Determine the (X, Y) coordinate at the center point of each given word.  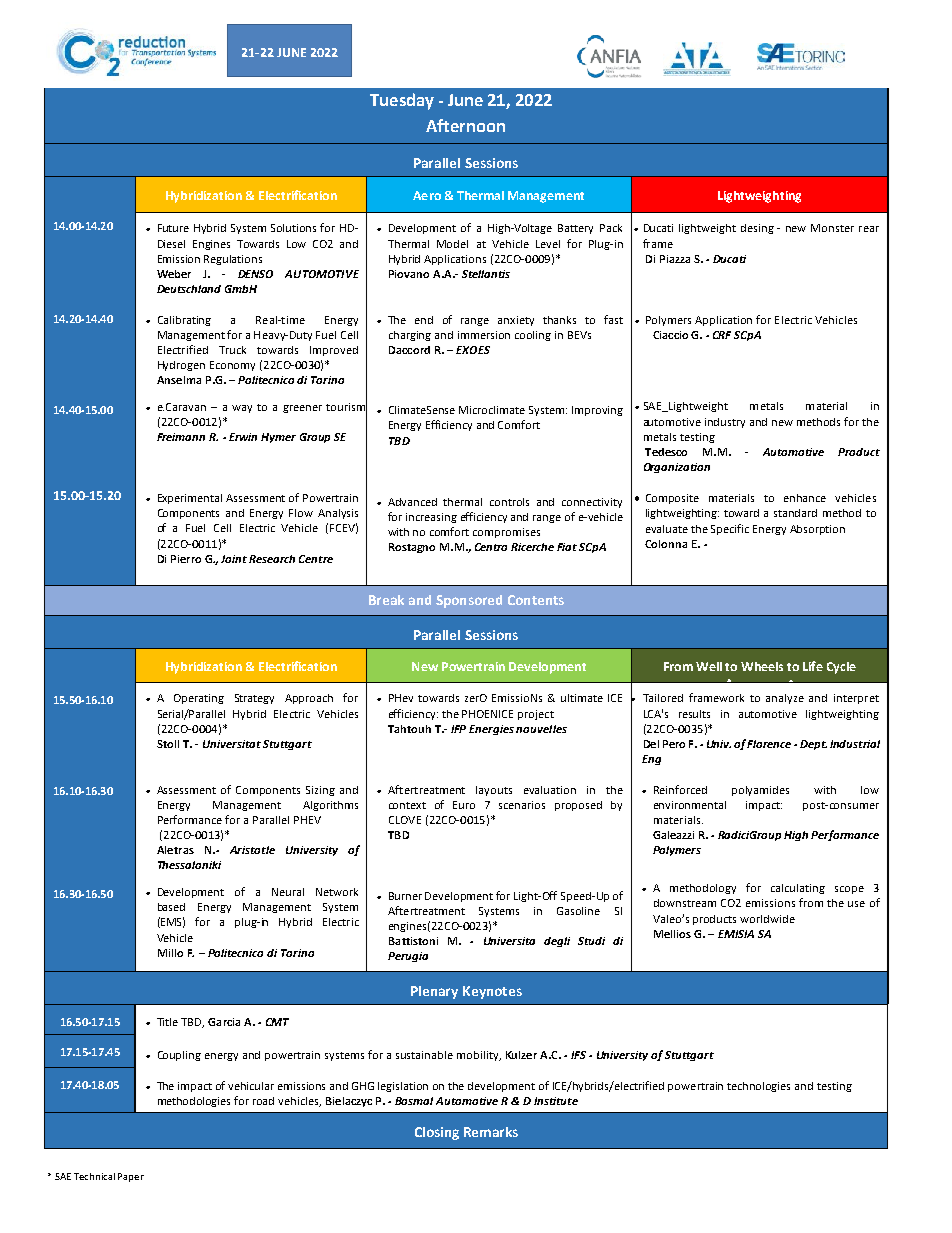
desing (757, 229)
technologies (758, 1087)
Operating (199, 699)
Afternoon (465, 125)
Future (173, 228)
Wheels (762, 666)
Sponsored (469, 601)
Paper (131, 1177)
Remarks (491, 1132)
